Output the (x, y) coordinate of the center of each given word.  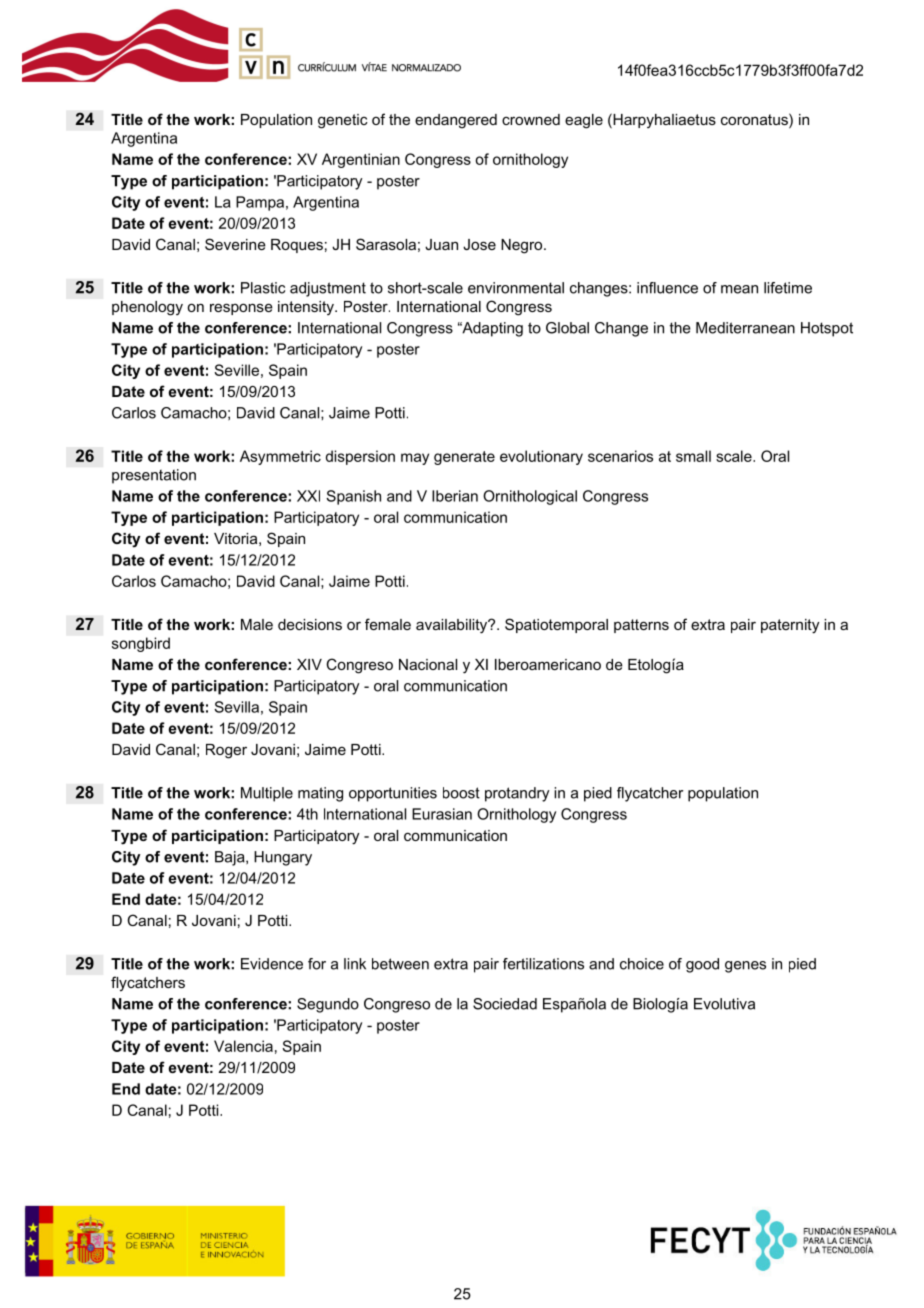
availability (453, 626)
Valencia (243, 1046)
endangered (456, 121)
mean (739, 289)
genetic (343, 121)
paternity (790, 626)
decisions (310, 624)
